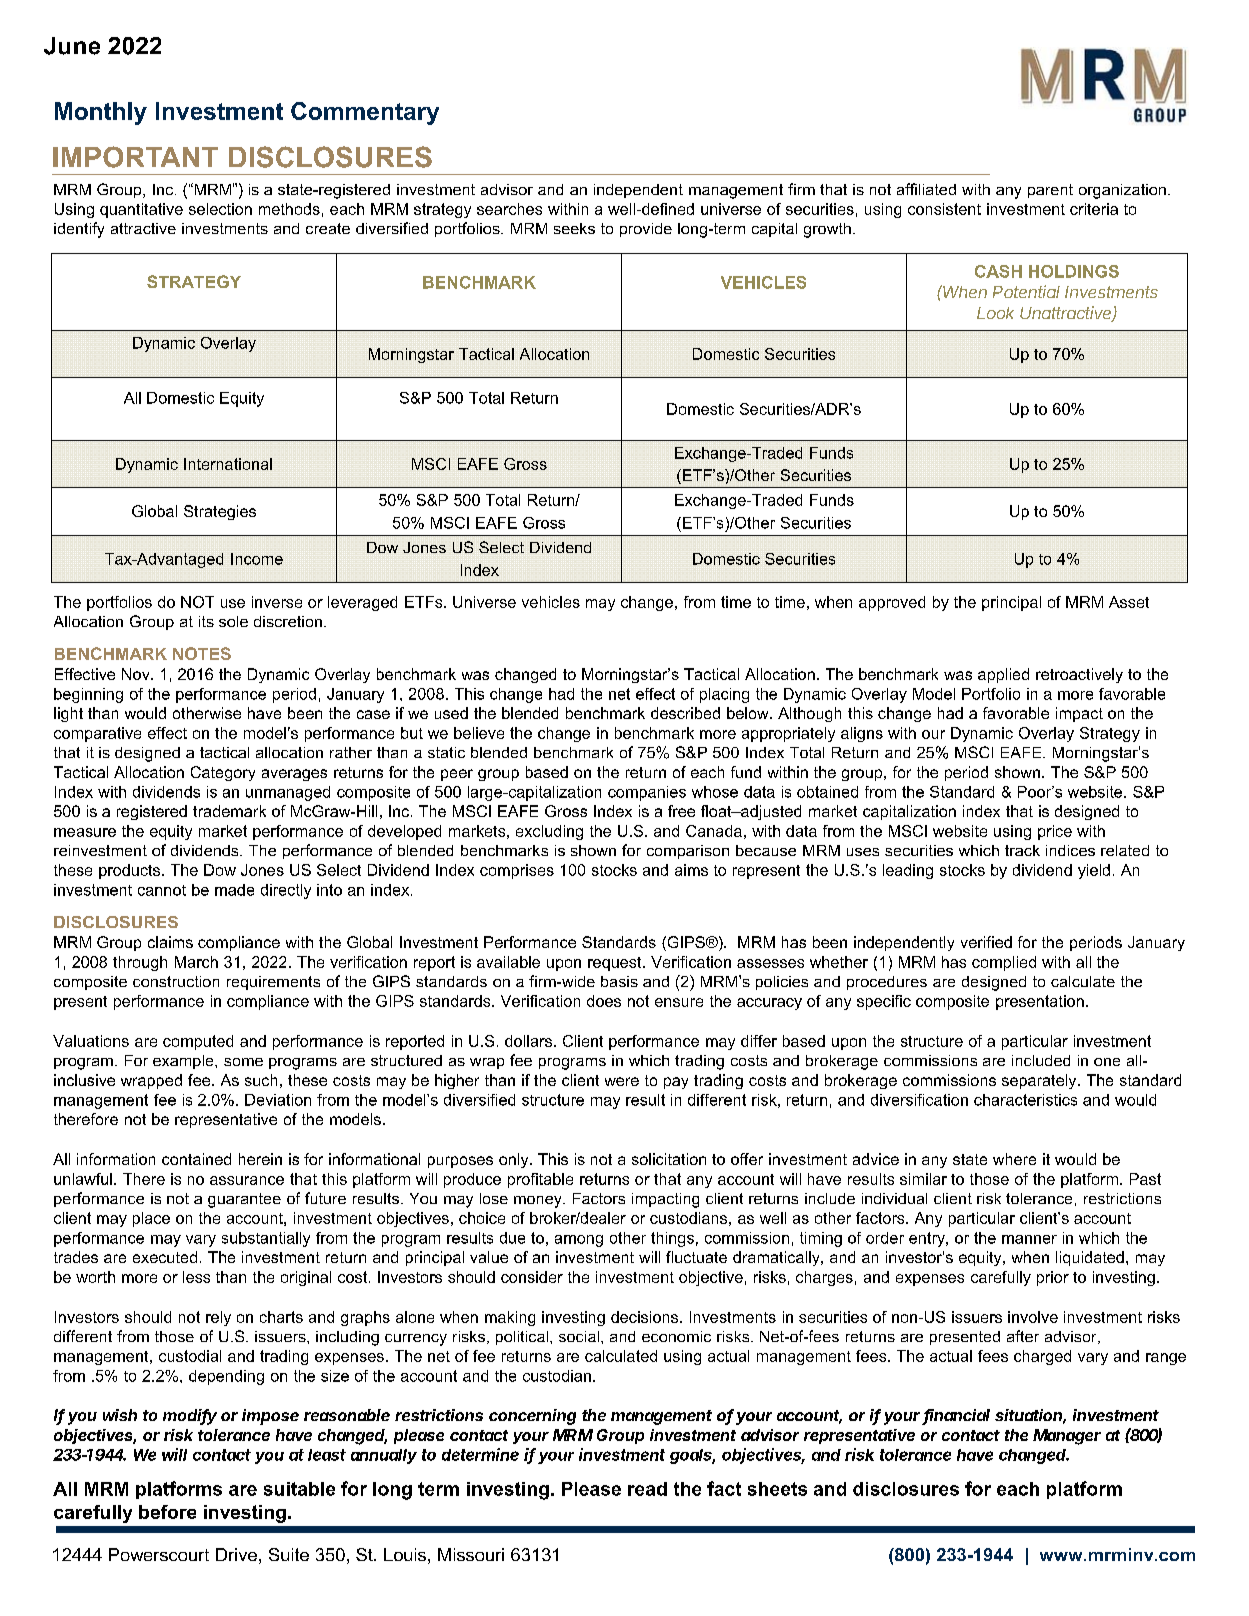 The height and width of the image is (1616, 1249). I want to click on International, so click(228, 464).
